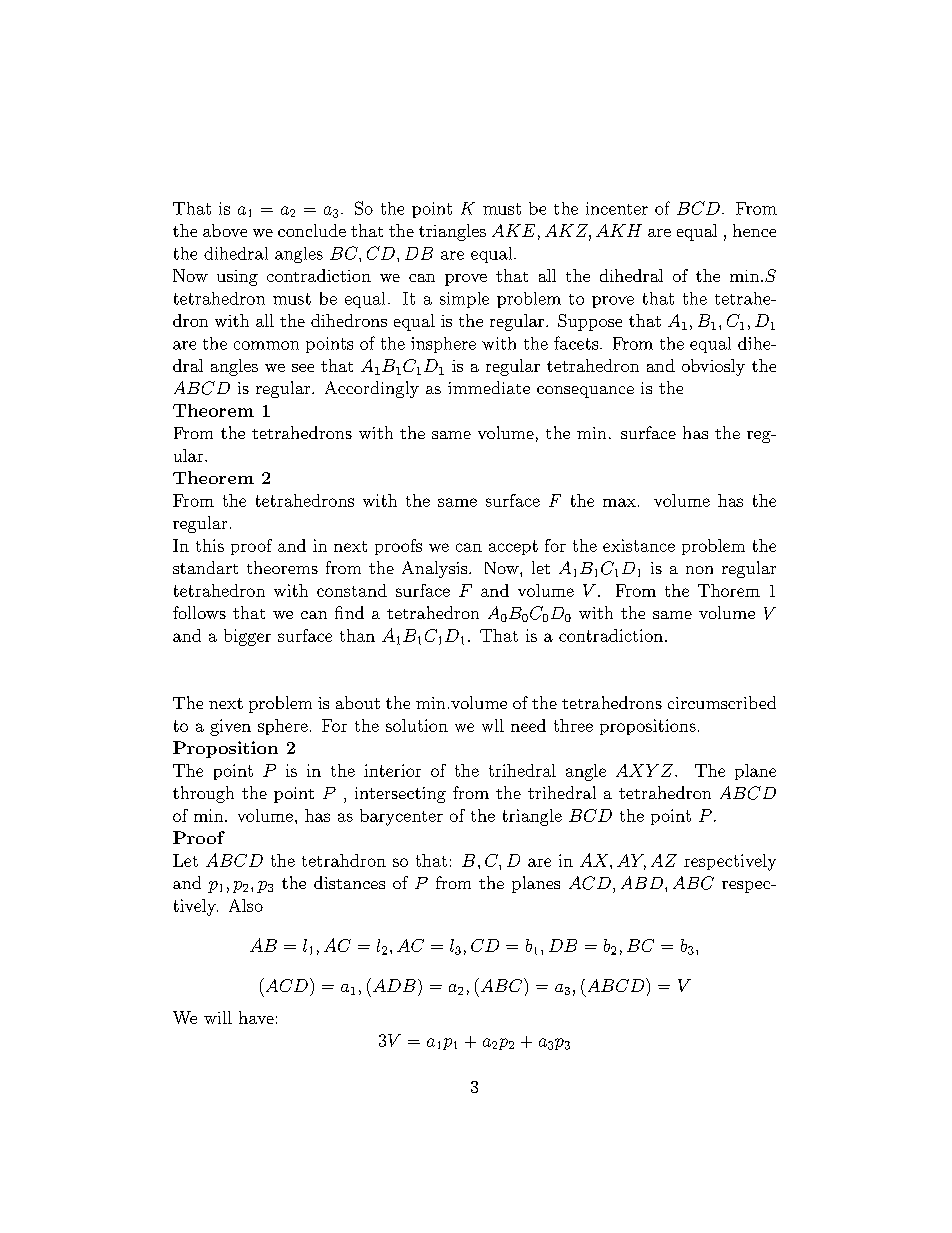 Image resolution: width=952 pixels, height=1233 pixels. I want to click on bigger, so click(247, 637).
